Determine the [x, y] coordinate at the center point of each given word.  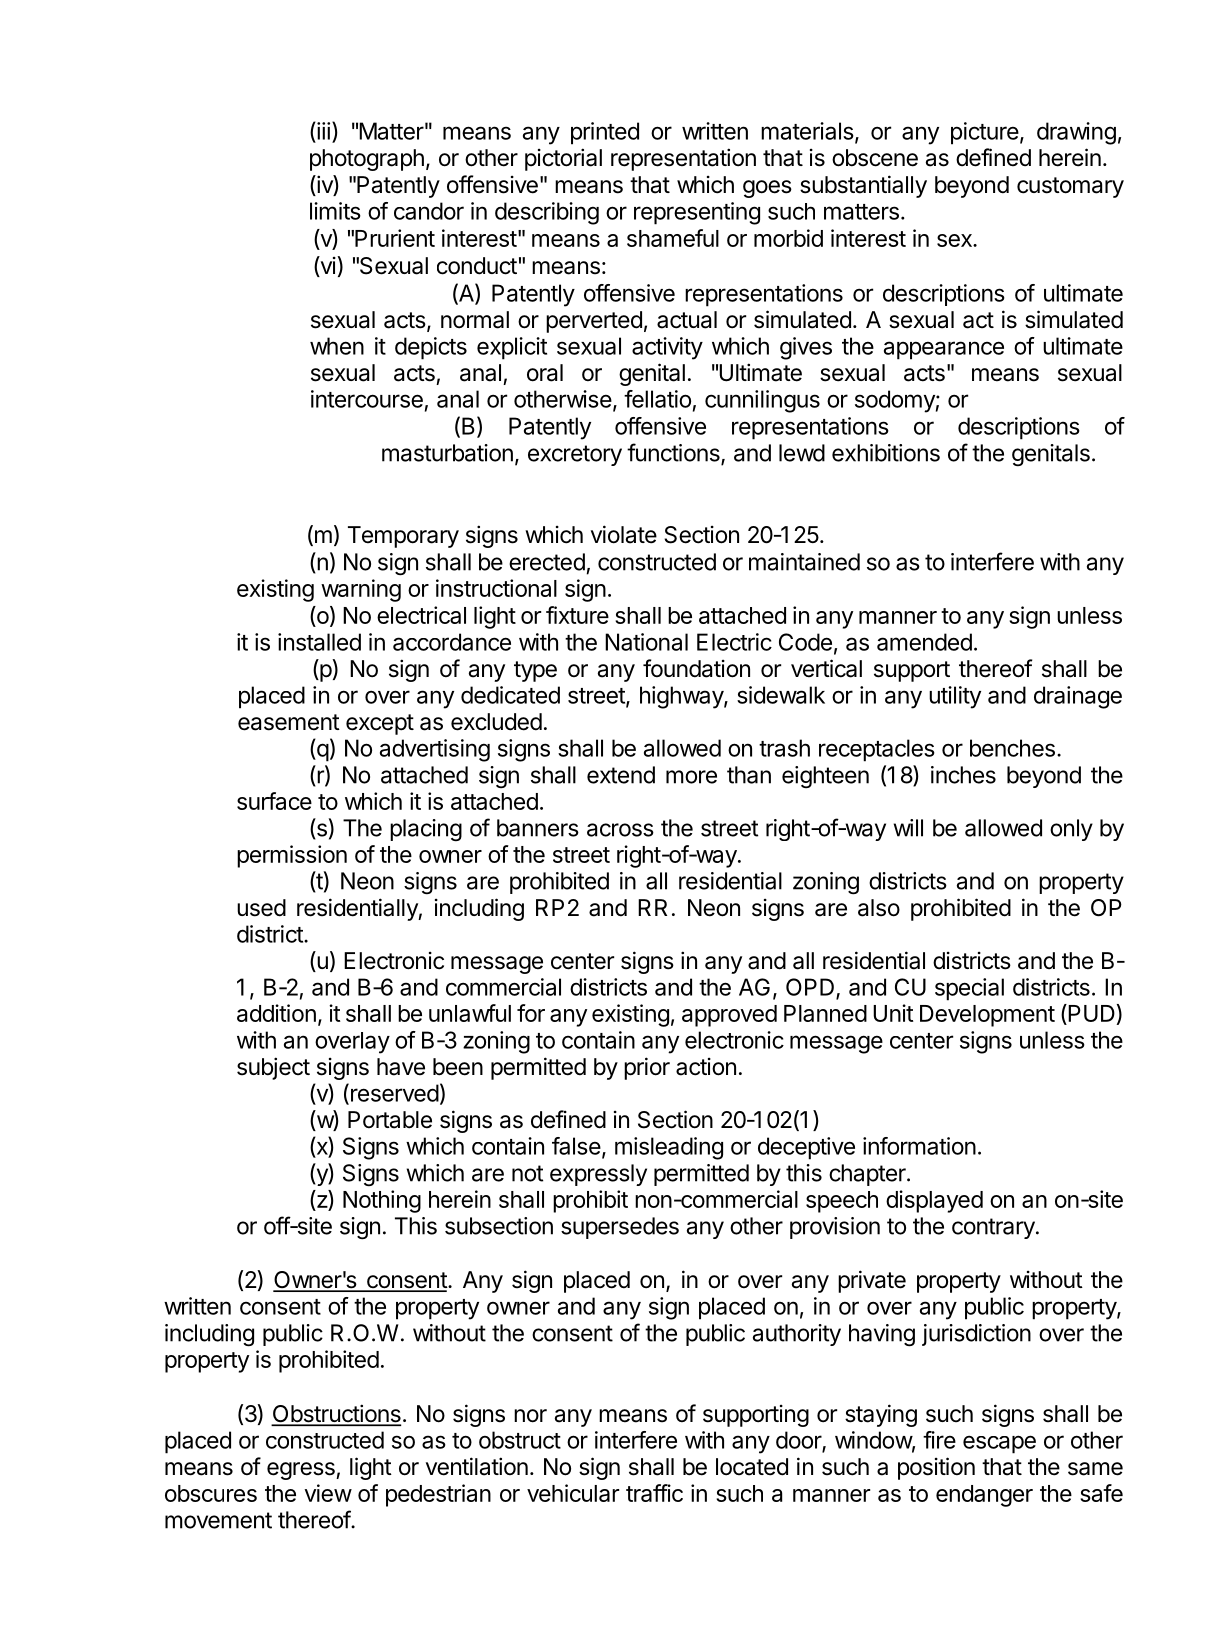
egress [302, 1471]
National [646, 642]
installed [319, 642]
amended [924, 642]
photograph [367, 160]
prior [647, 1068]
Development [987, 1016]
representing [697, 213]
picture [986, 133]
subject [273, 1068]
